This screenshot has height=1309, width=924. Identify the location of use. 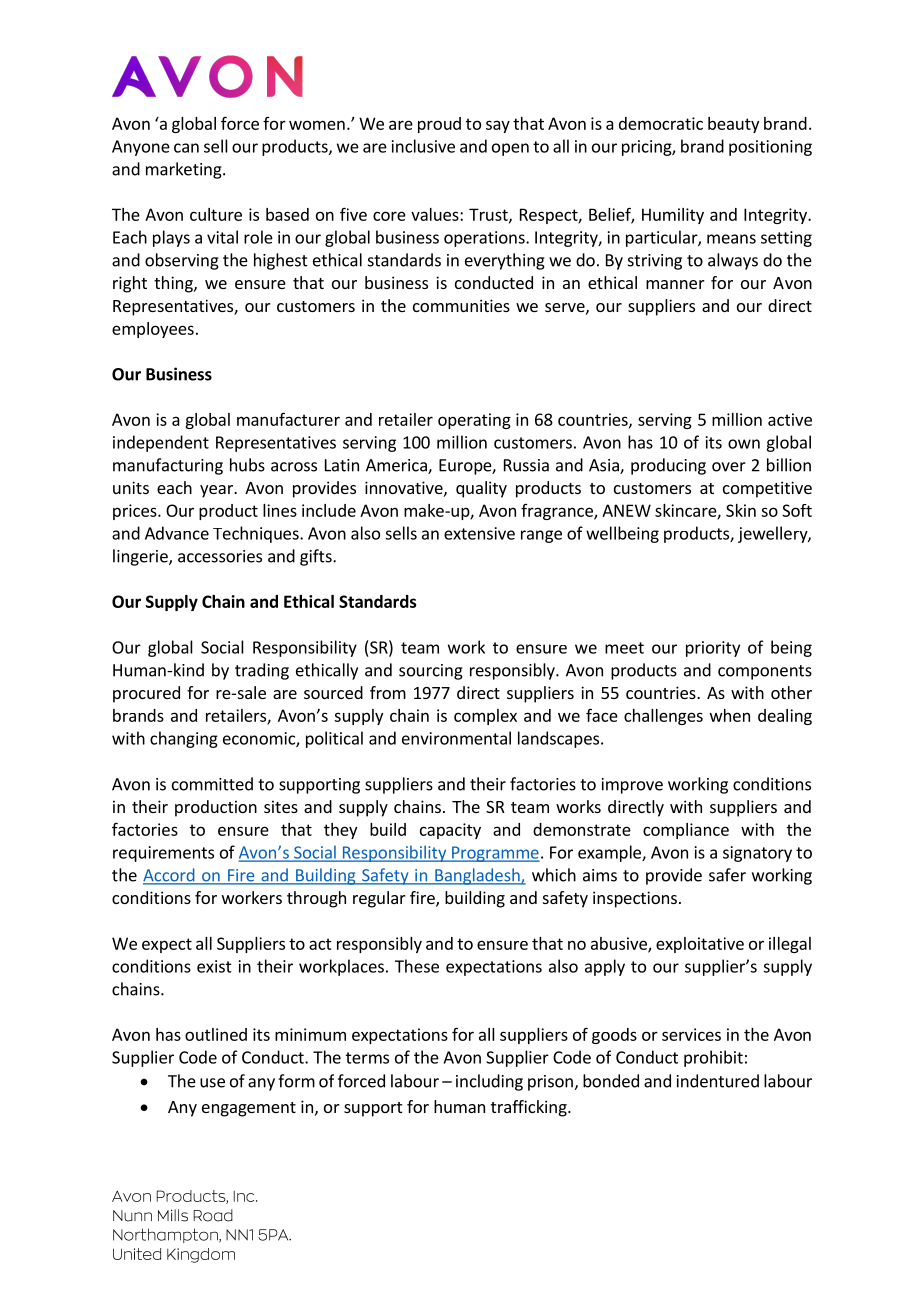
(212, 1083).
